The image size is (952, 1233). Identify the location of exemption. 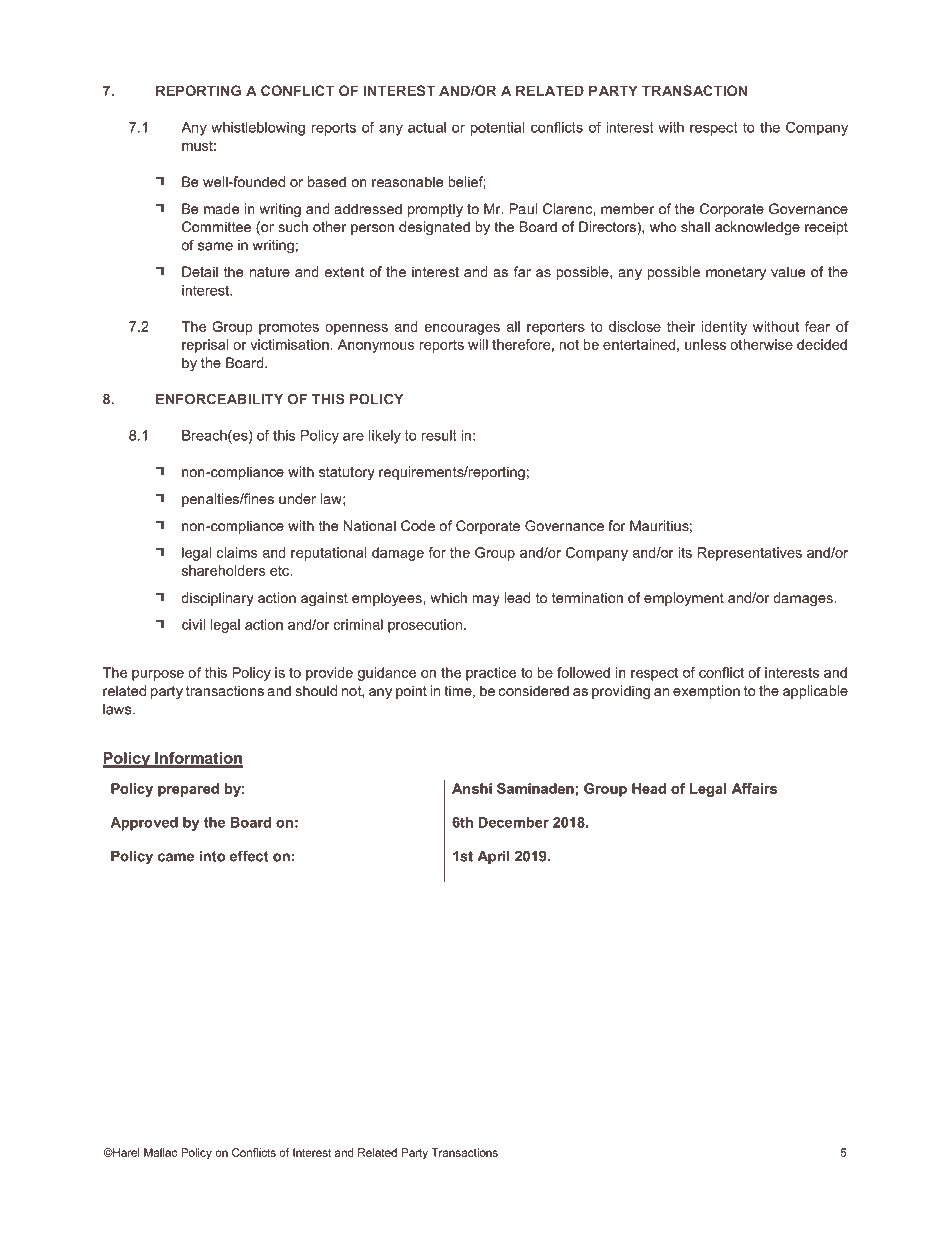
(706, 692).
